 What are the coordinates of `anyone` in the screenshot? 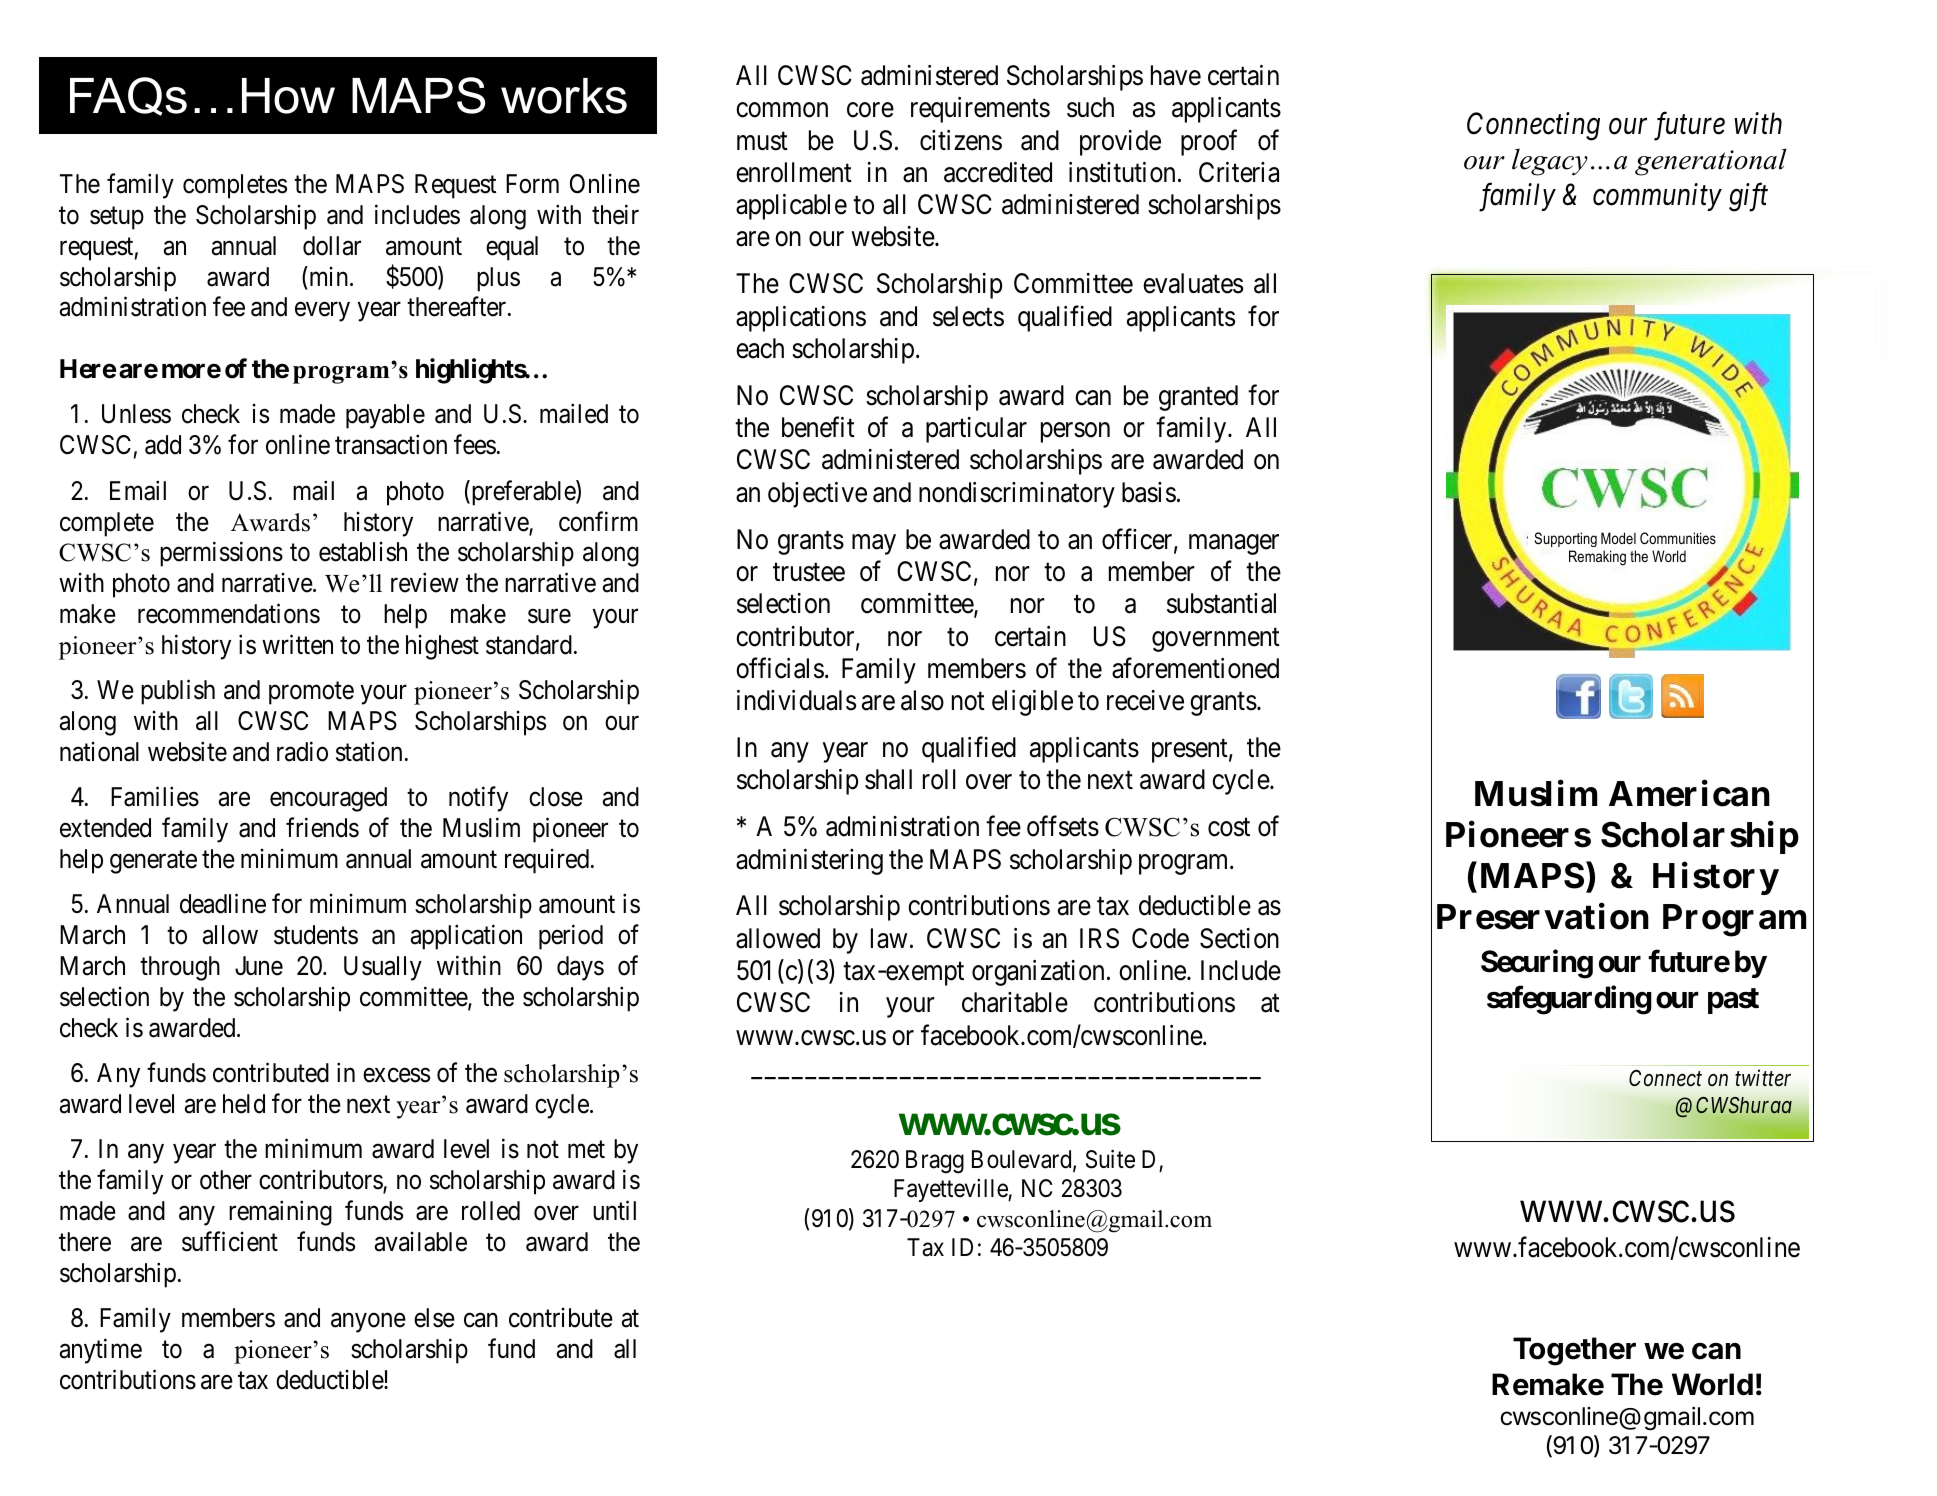 It's located at (368, 1323).
